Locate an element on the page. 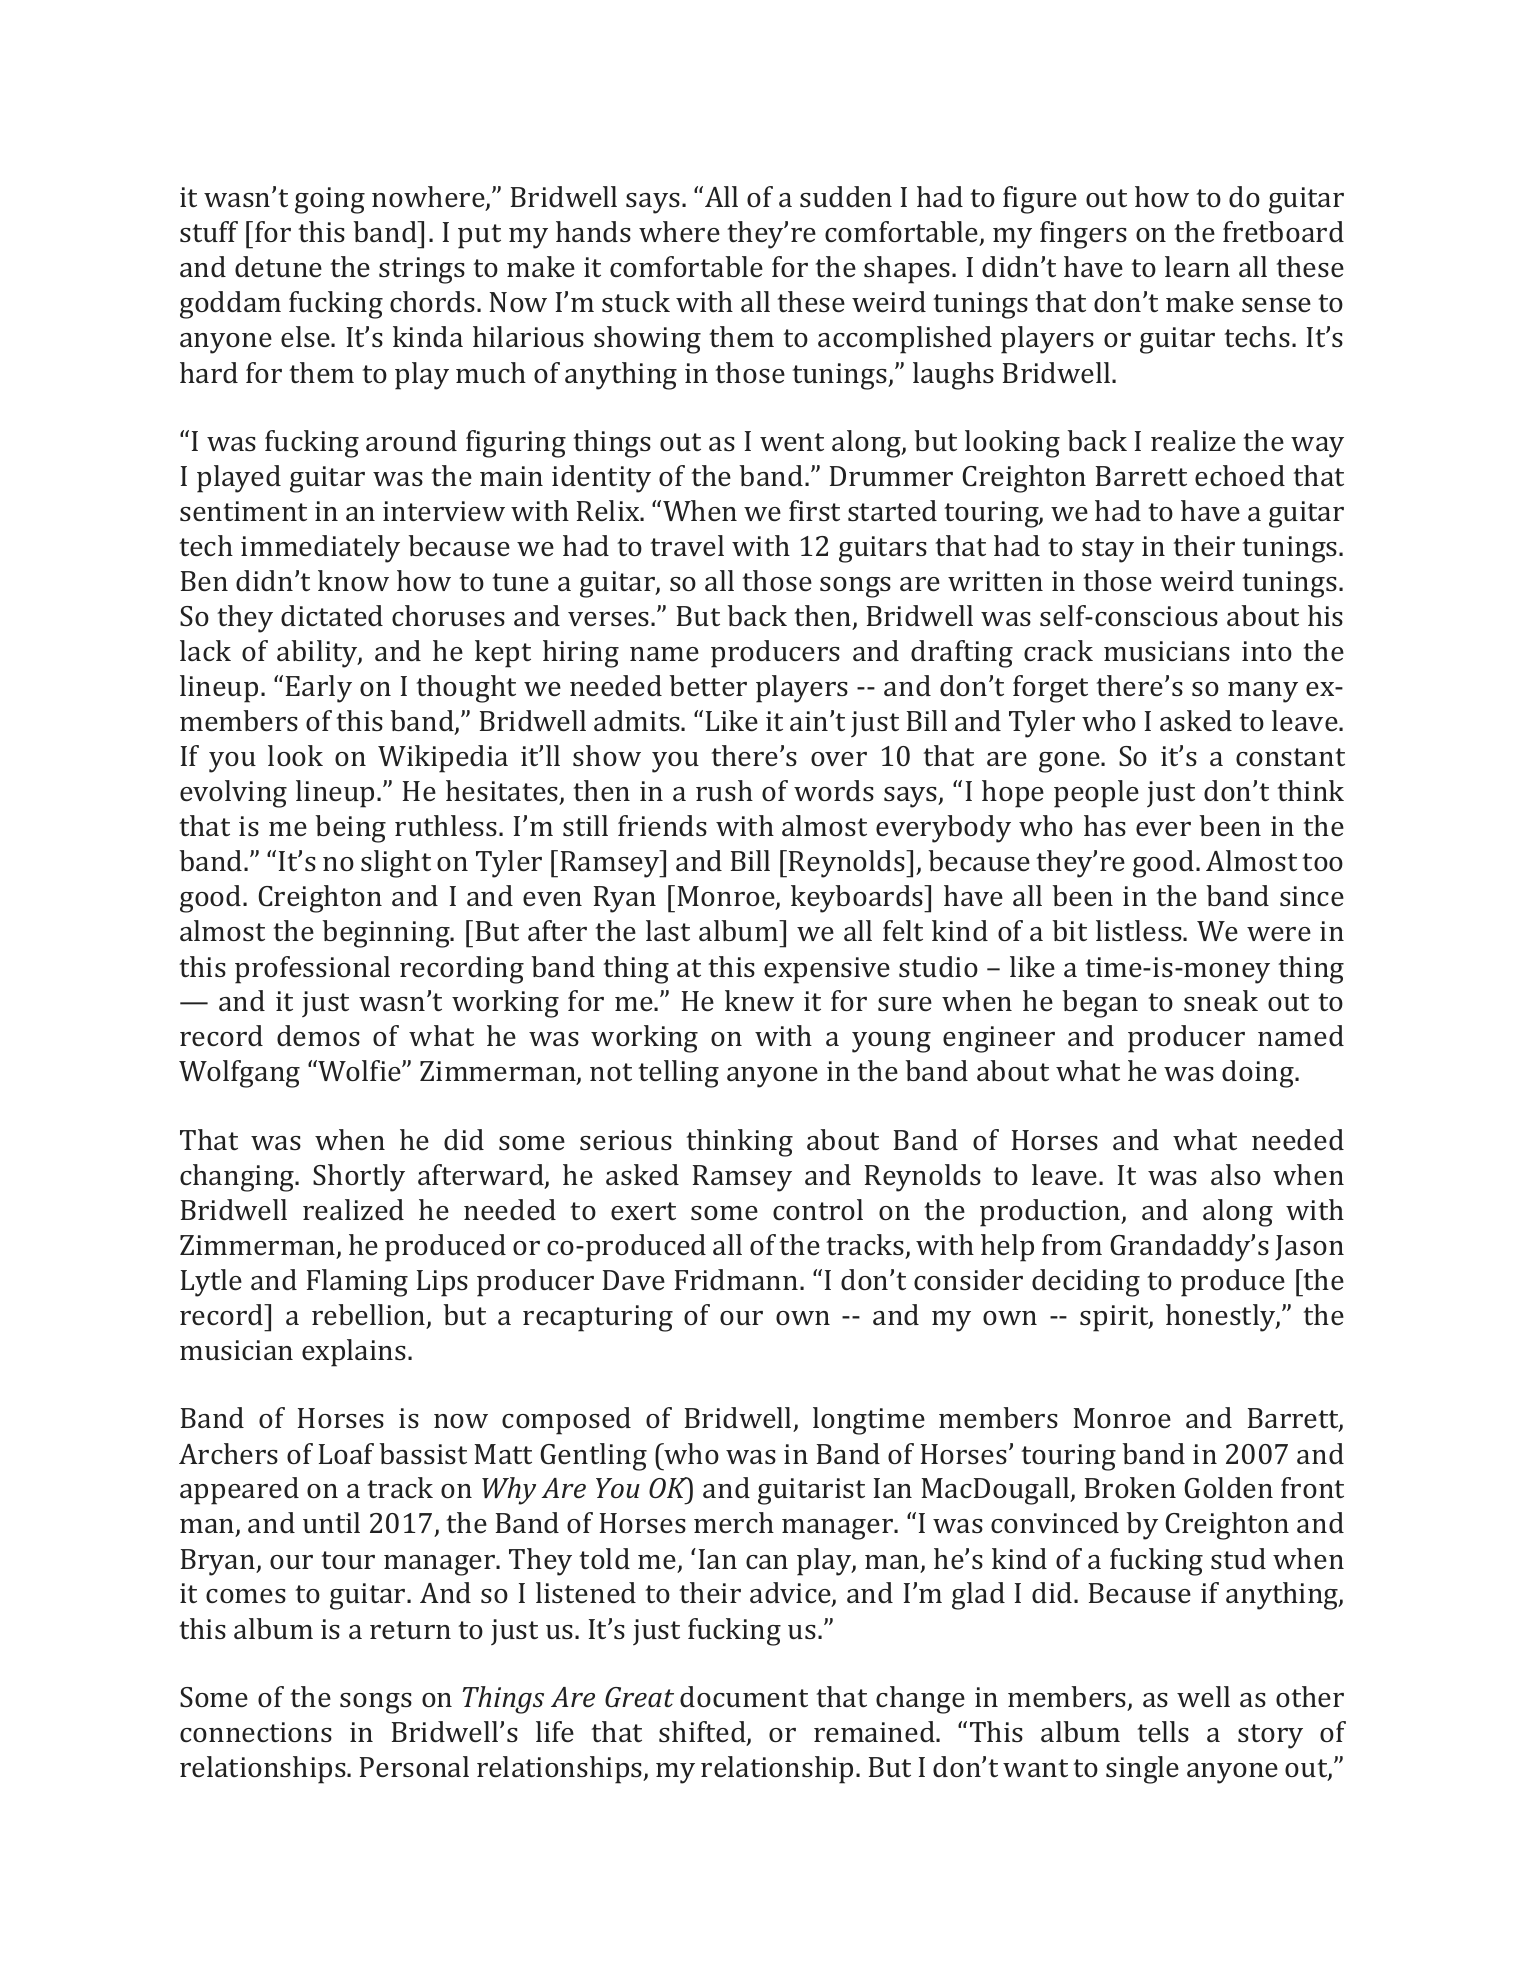 This image has width=1524, height=1972. knew is located at coordinates (759, 1000).
